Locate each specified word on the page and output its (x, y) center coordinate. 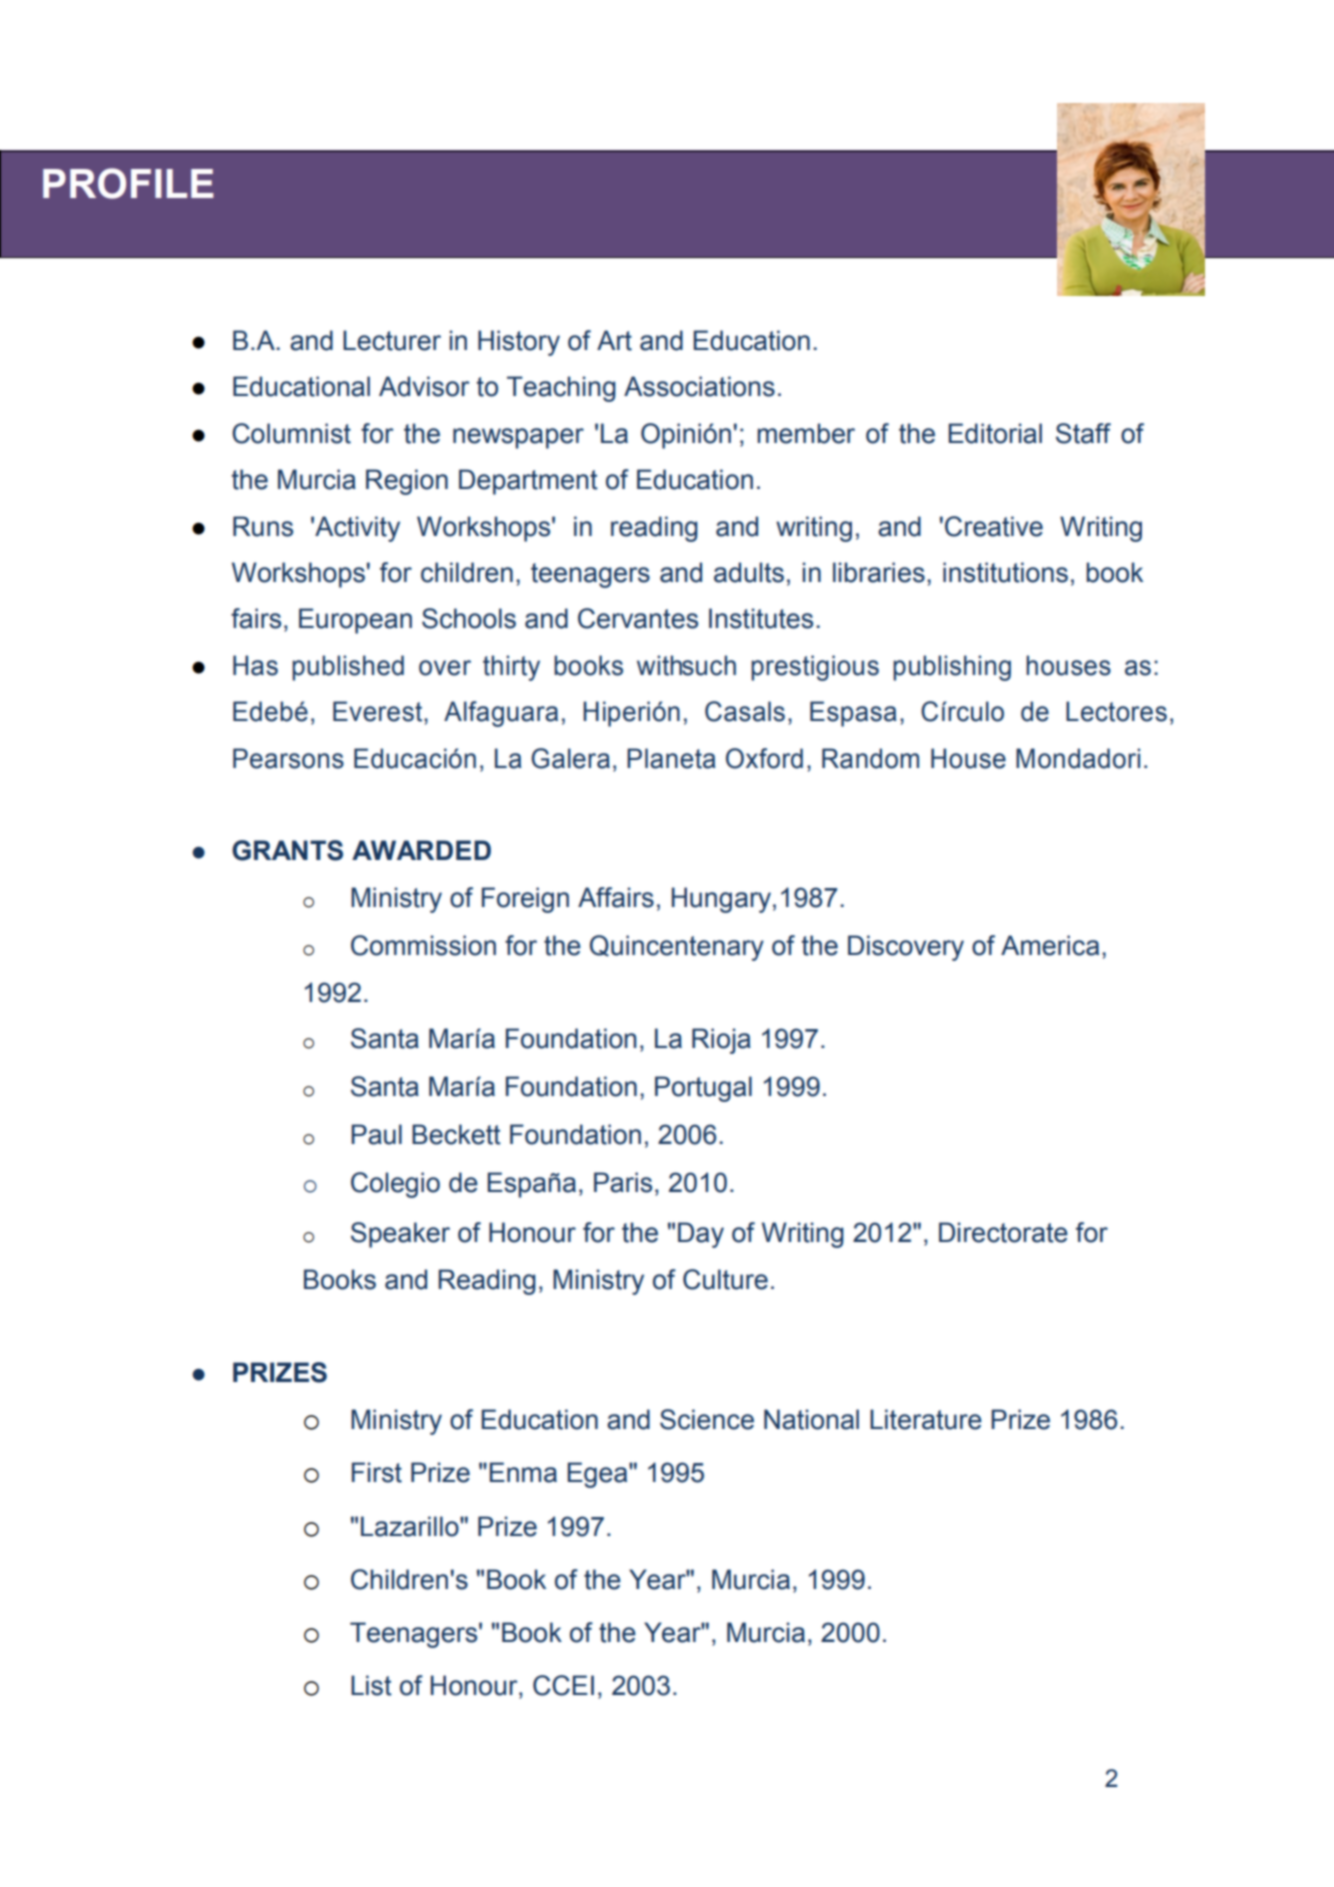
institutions (1005, 572)
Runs (263, 526)
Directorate (1003, 1232)
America (1050, 945)
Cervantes (638, 618)
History (519, 343)
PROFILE (128, 183)
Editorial (995, 433)
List (371, 1685)
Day (701, 1235)
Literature (926, 1419)
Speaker (400, 1235)
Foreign (525, 900)
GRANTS (287, 850)
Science (707, 1419)
